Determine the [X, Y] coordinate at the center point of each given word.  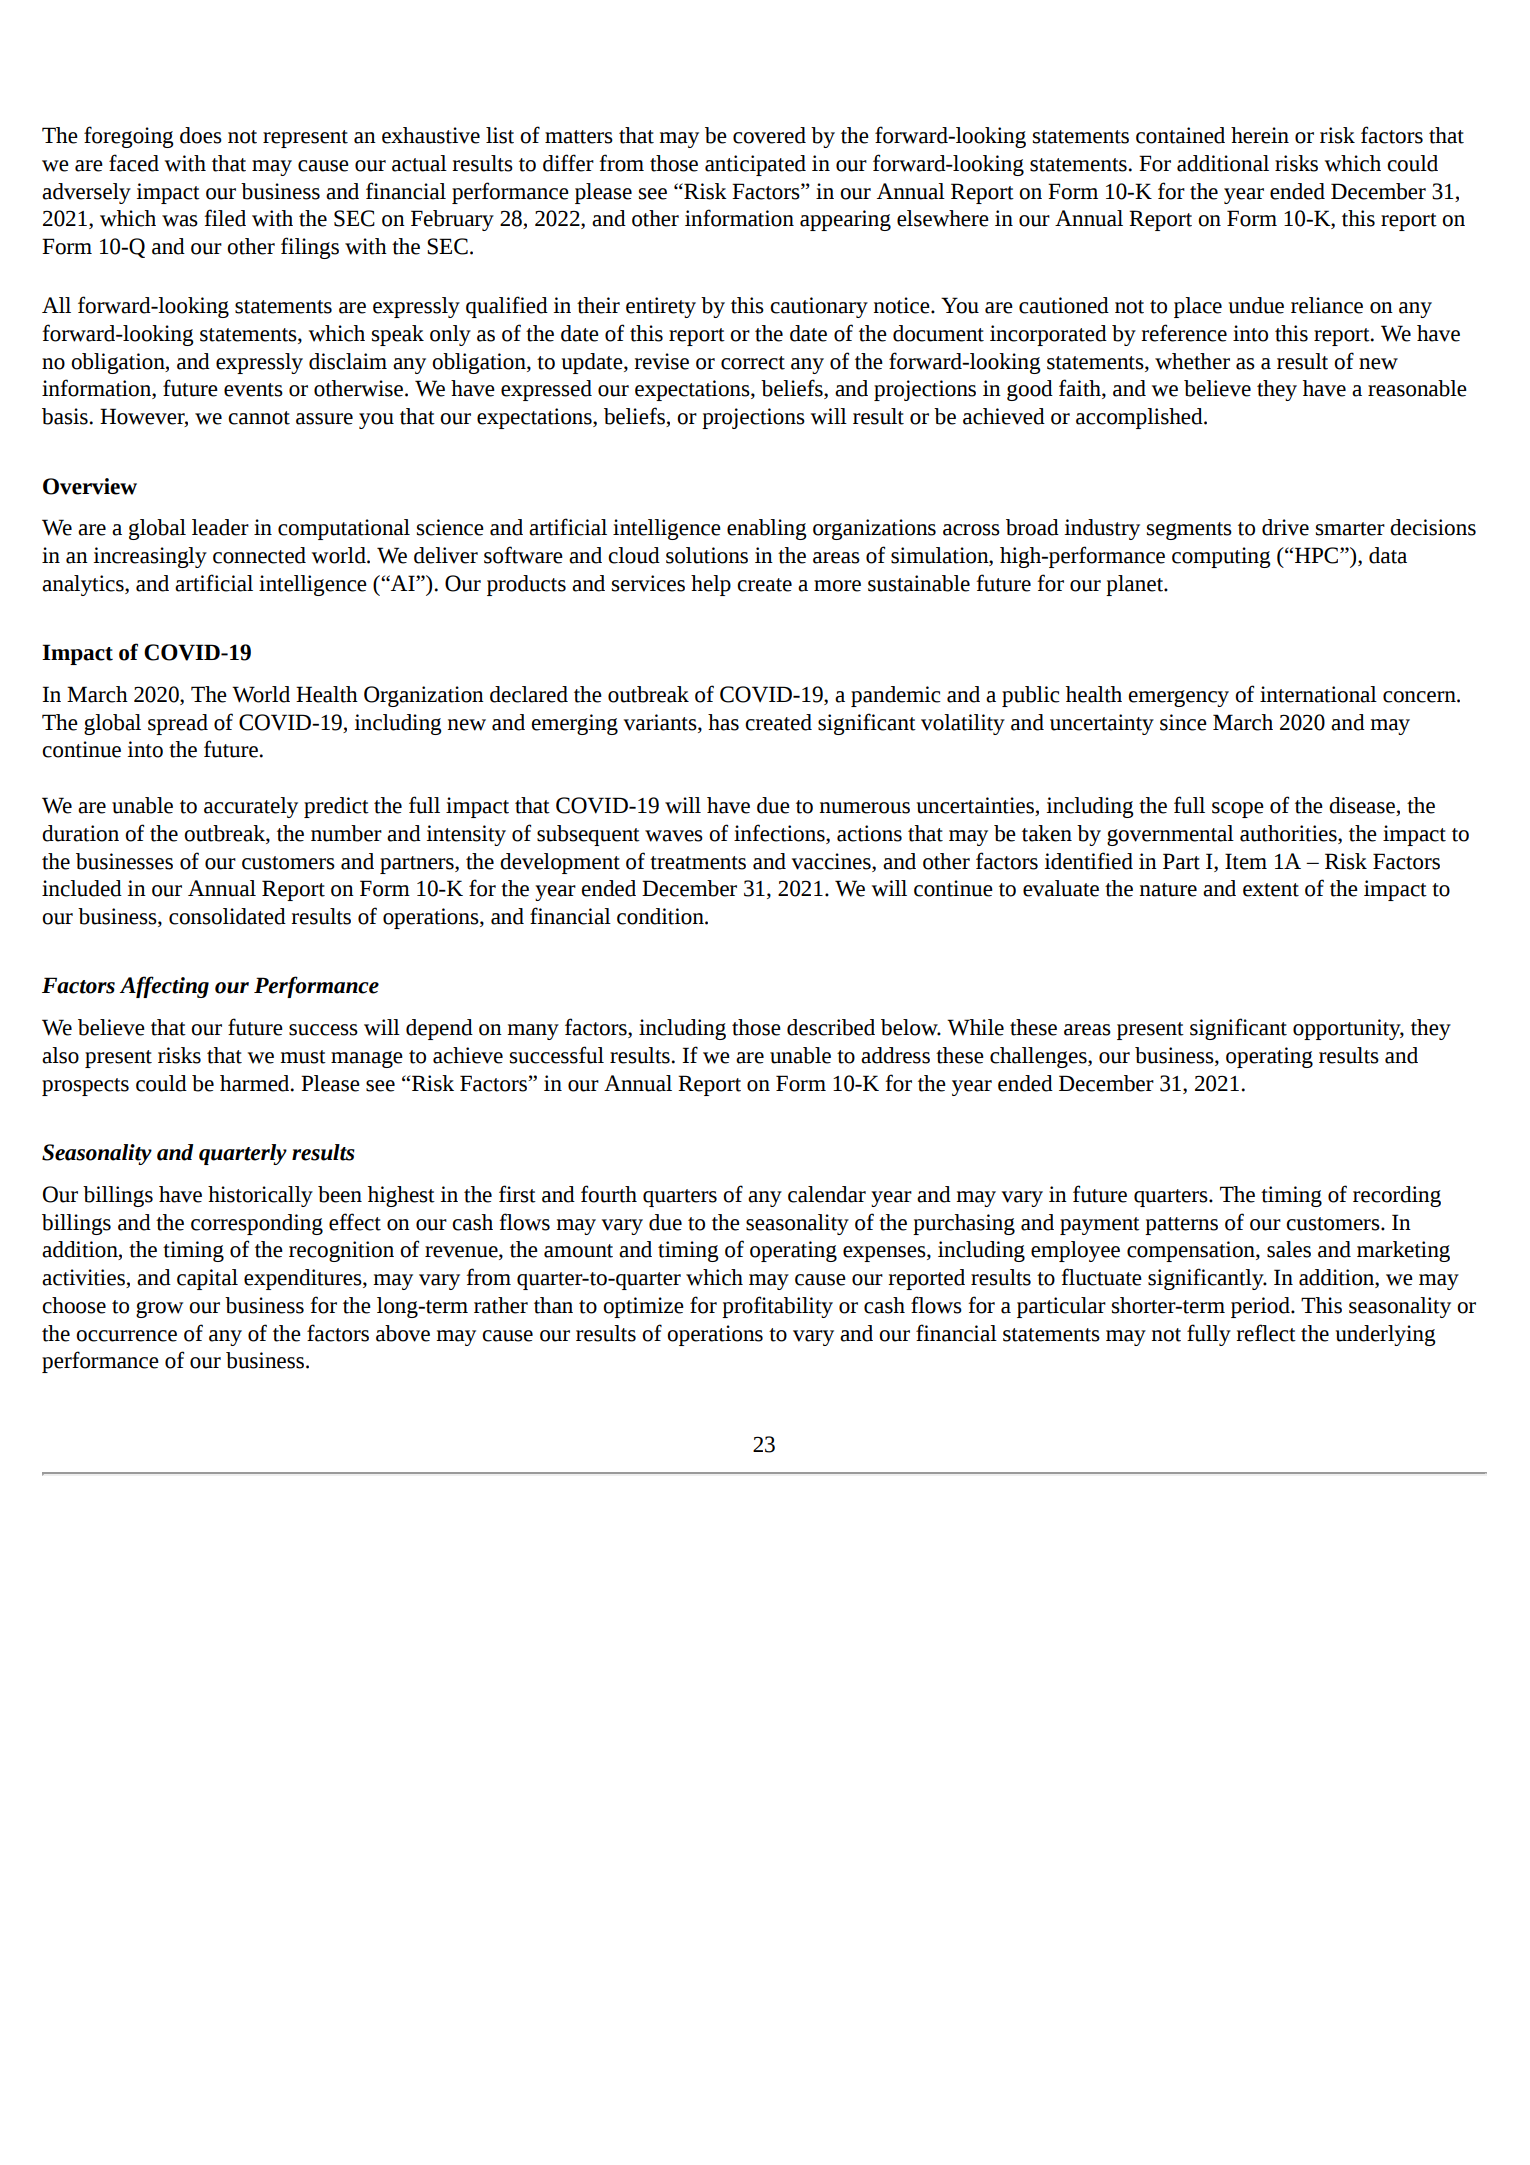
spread [178, 724]
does [201, 135]
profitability [777, 1307]
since [1183, 722]
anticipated [755, 165]
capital [207, 1279]
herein [1260, 135]
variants [661, 722]
